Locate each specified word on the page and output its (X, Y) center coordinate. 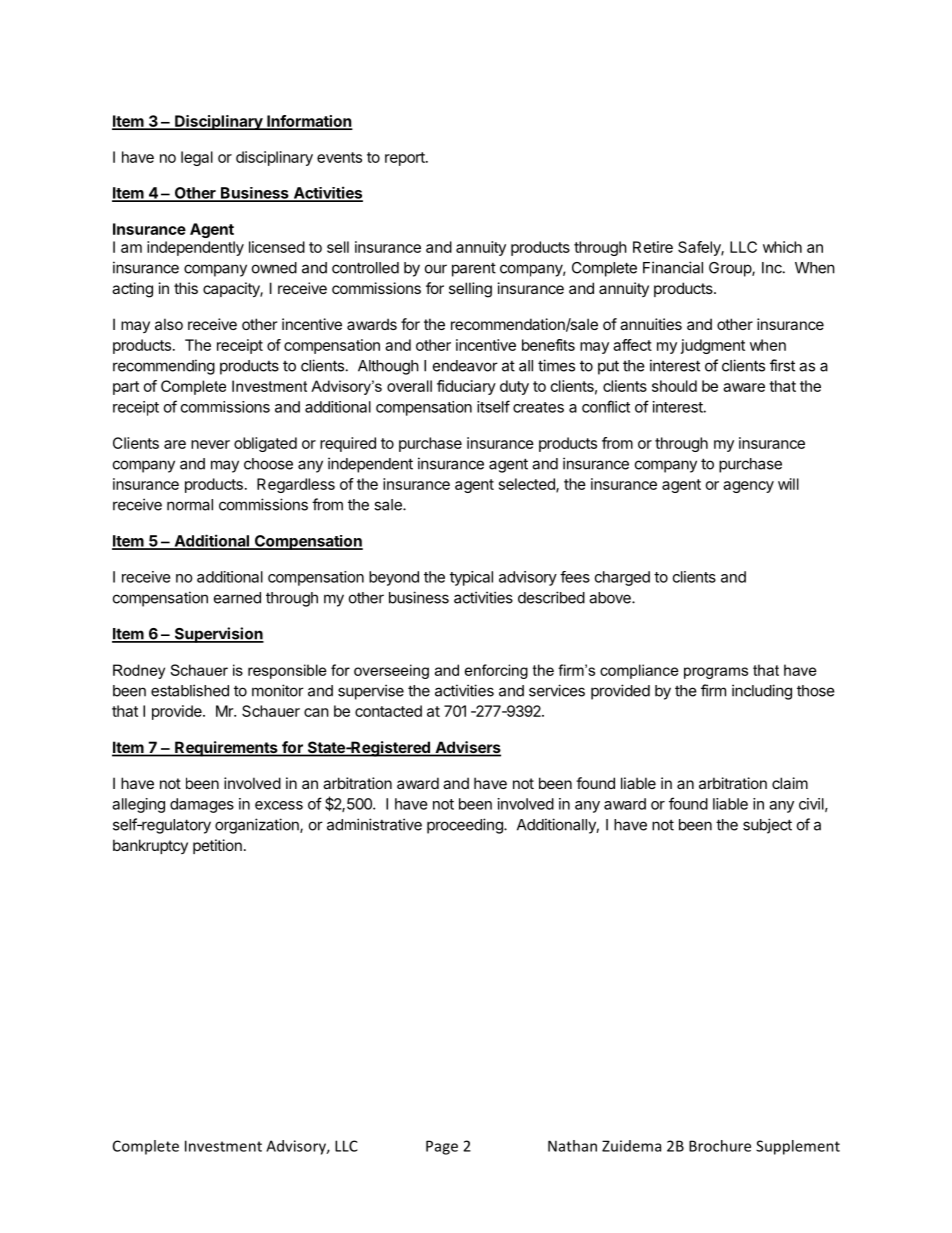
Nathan (572, 1146)
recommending (164, 367)
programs (716, 673)
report (406, 159)
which (782, 247)
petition (217, 846)
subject (767, 826)
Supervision (218, 635)
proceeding (466, 826)
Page (442, 1147)
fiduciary (466, 387)
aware (744, 387)
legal (197, 158)
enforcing (496, 671)
